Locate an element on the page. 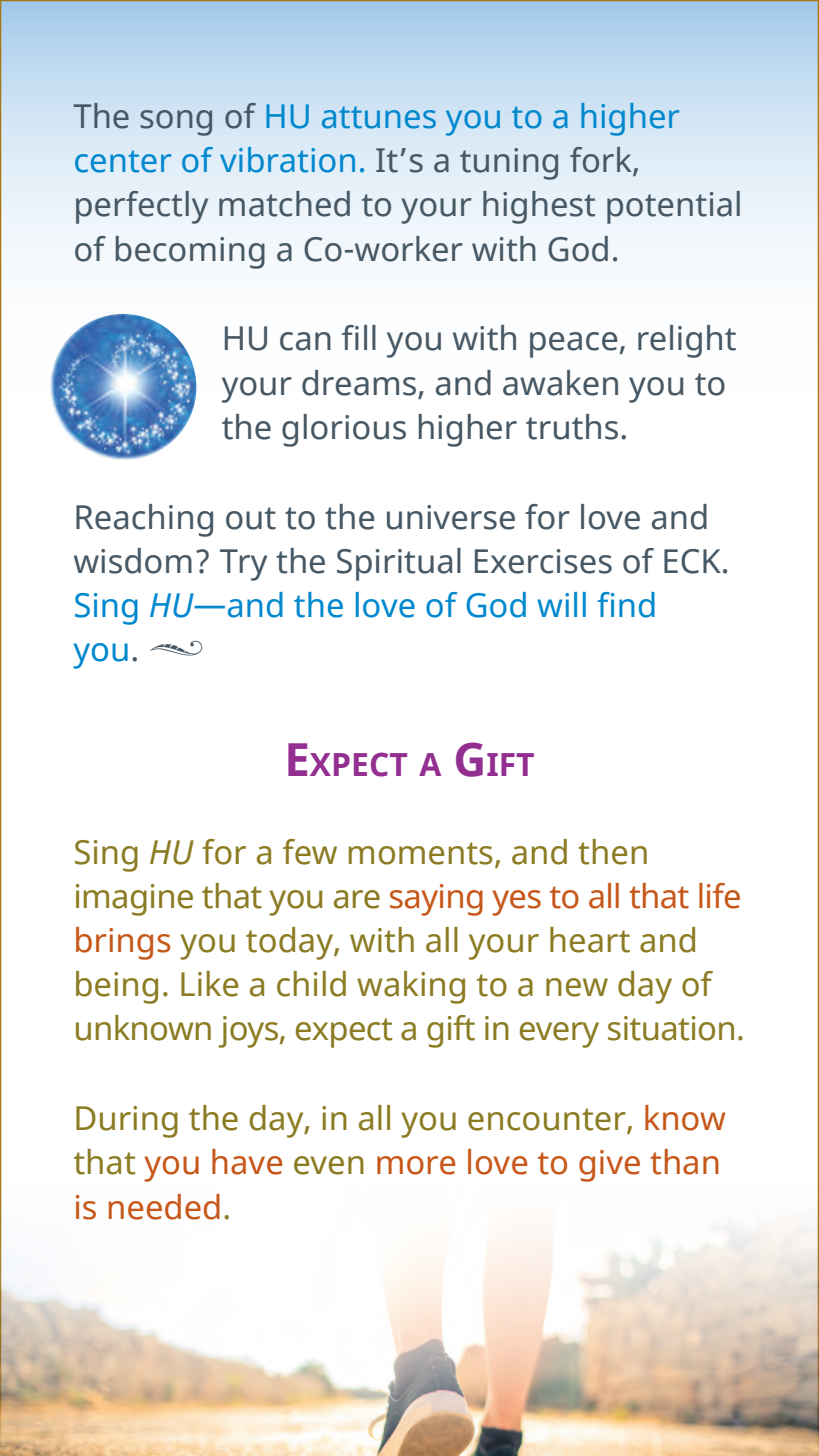 This document has width=819, height=1456. ECK is located at coordinates (692, 561).
